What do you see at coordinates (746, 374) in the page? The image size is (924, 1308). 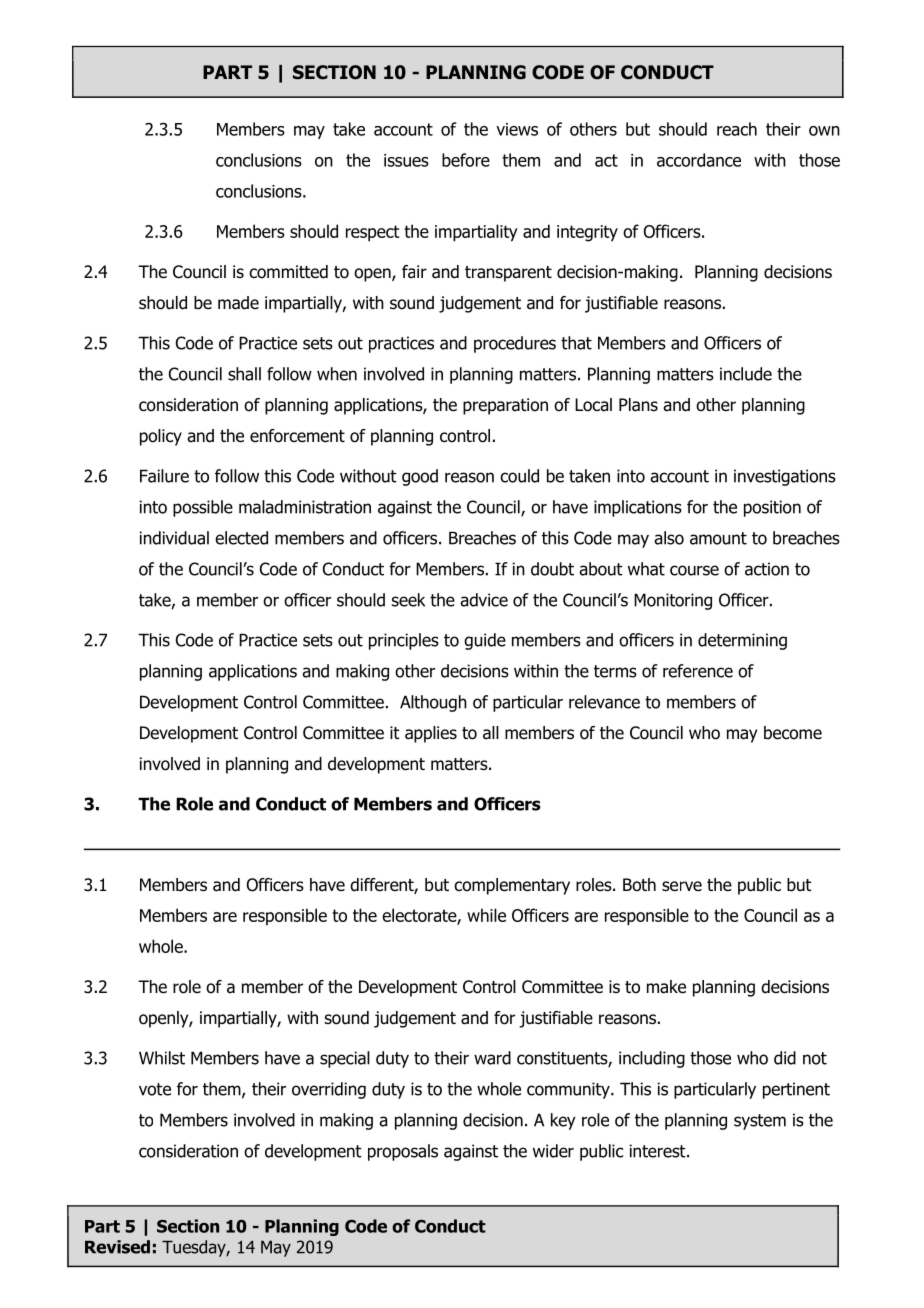 I see `include` at bounding box center [746, 374].
